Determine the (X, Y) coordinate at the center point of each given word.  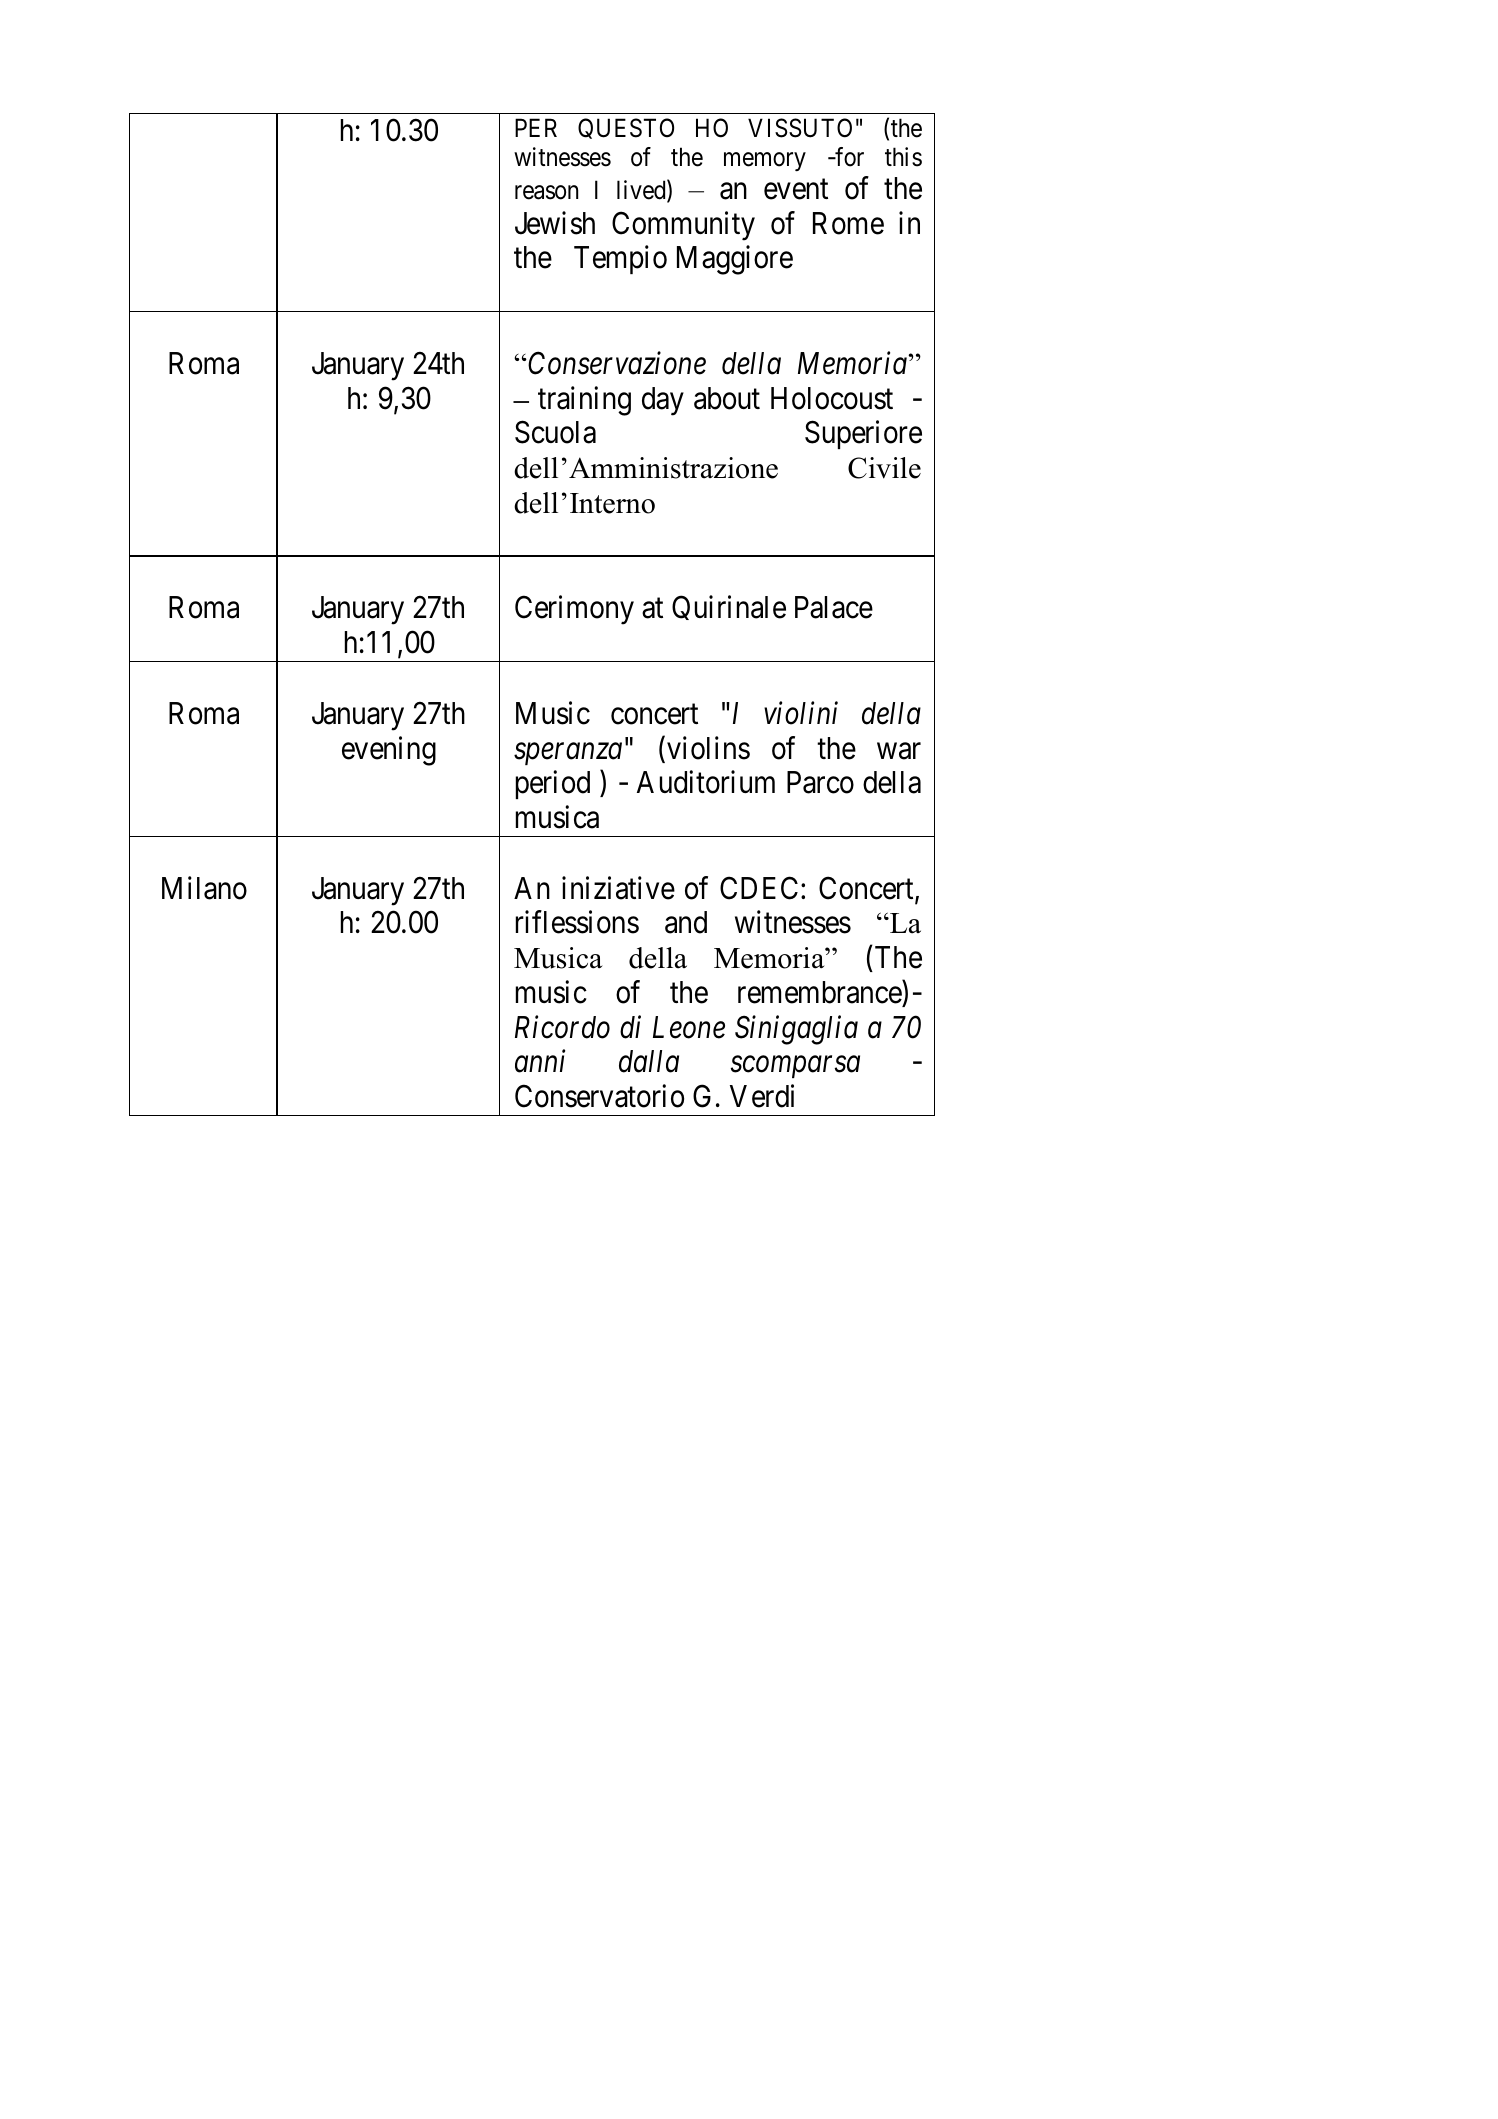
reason (546, 192)
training (584, 401)
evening (389, 751)
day (663, 401)
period (553, 785)
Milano (204, 888)
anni (540, 1062)
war (899, 751)
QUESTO (626, 128)
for (848, 157)
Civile (884, 468)
